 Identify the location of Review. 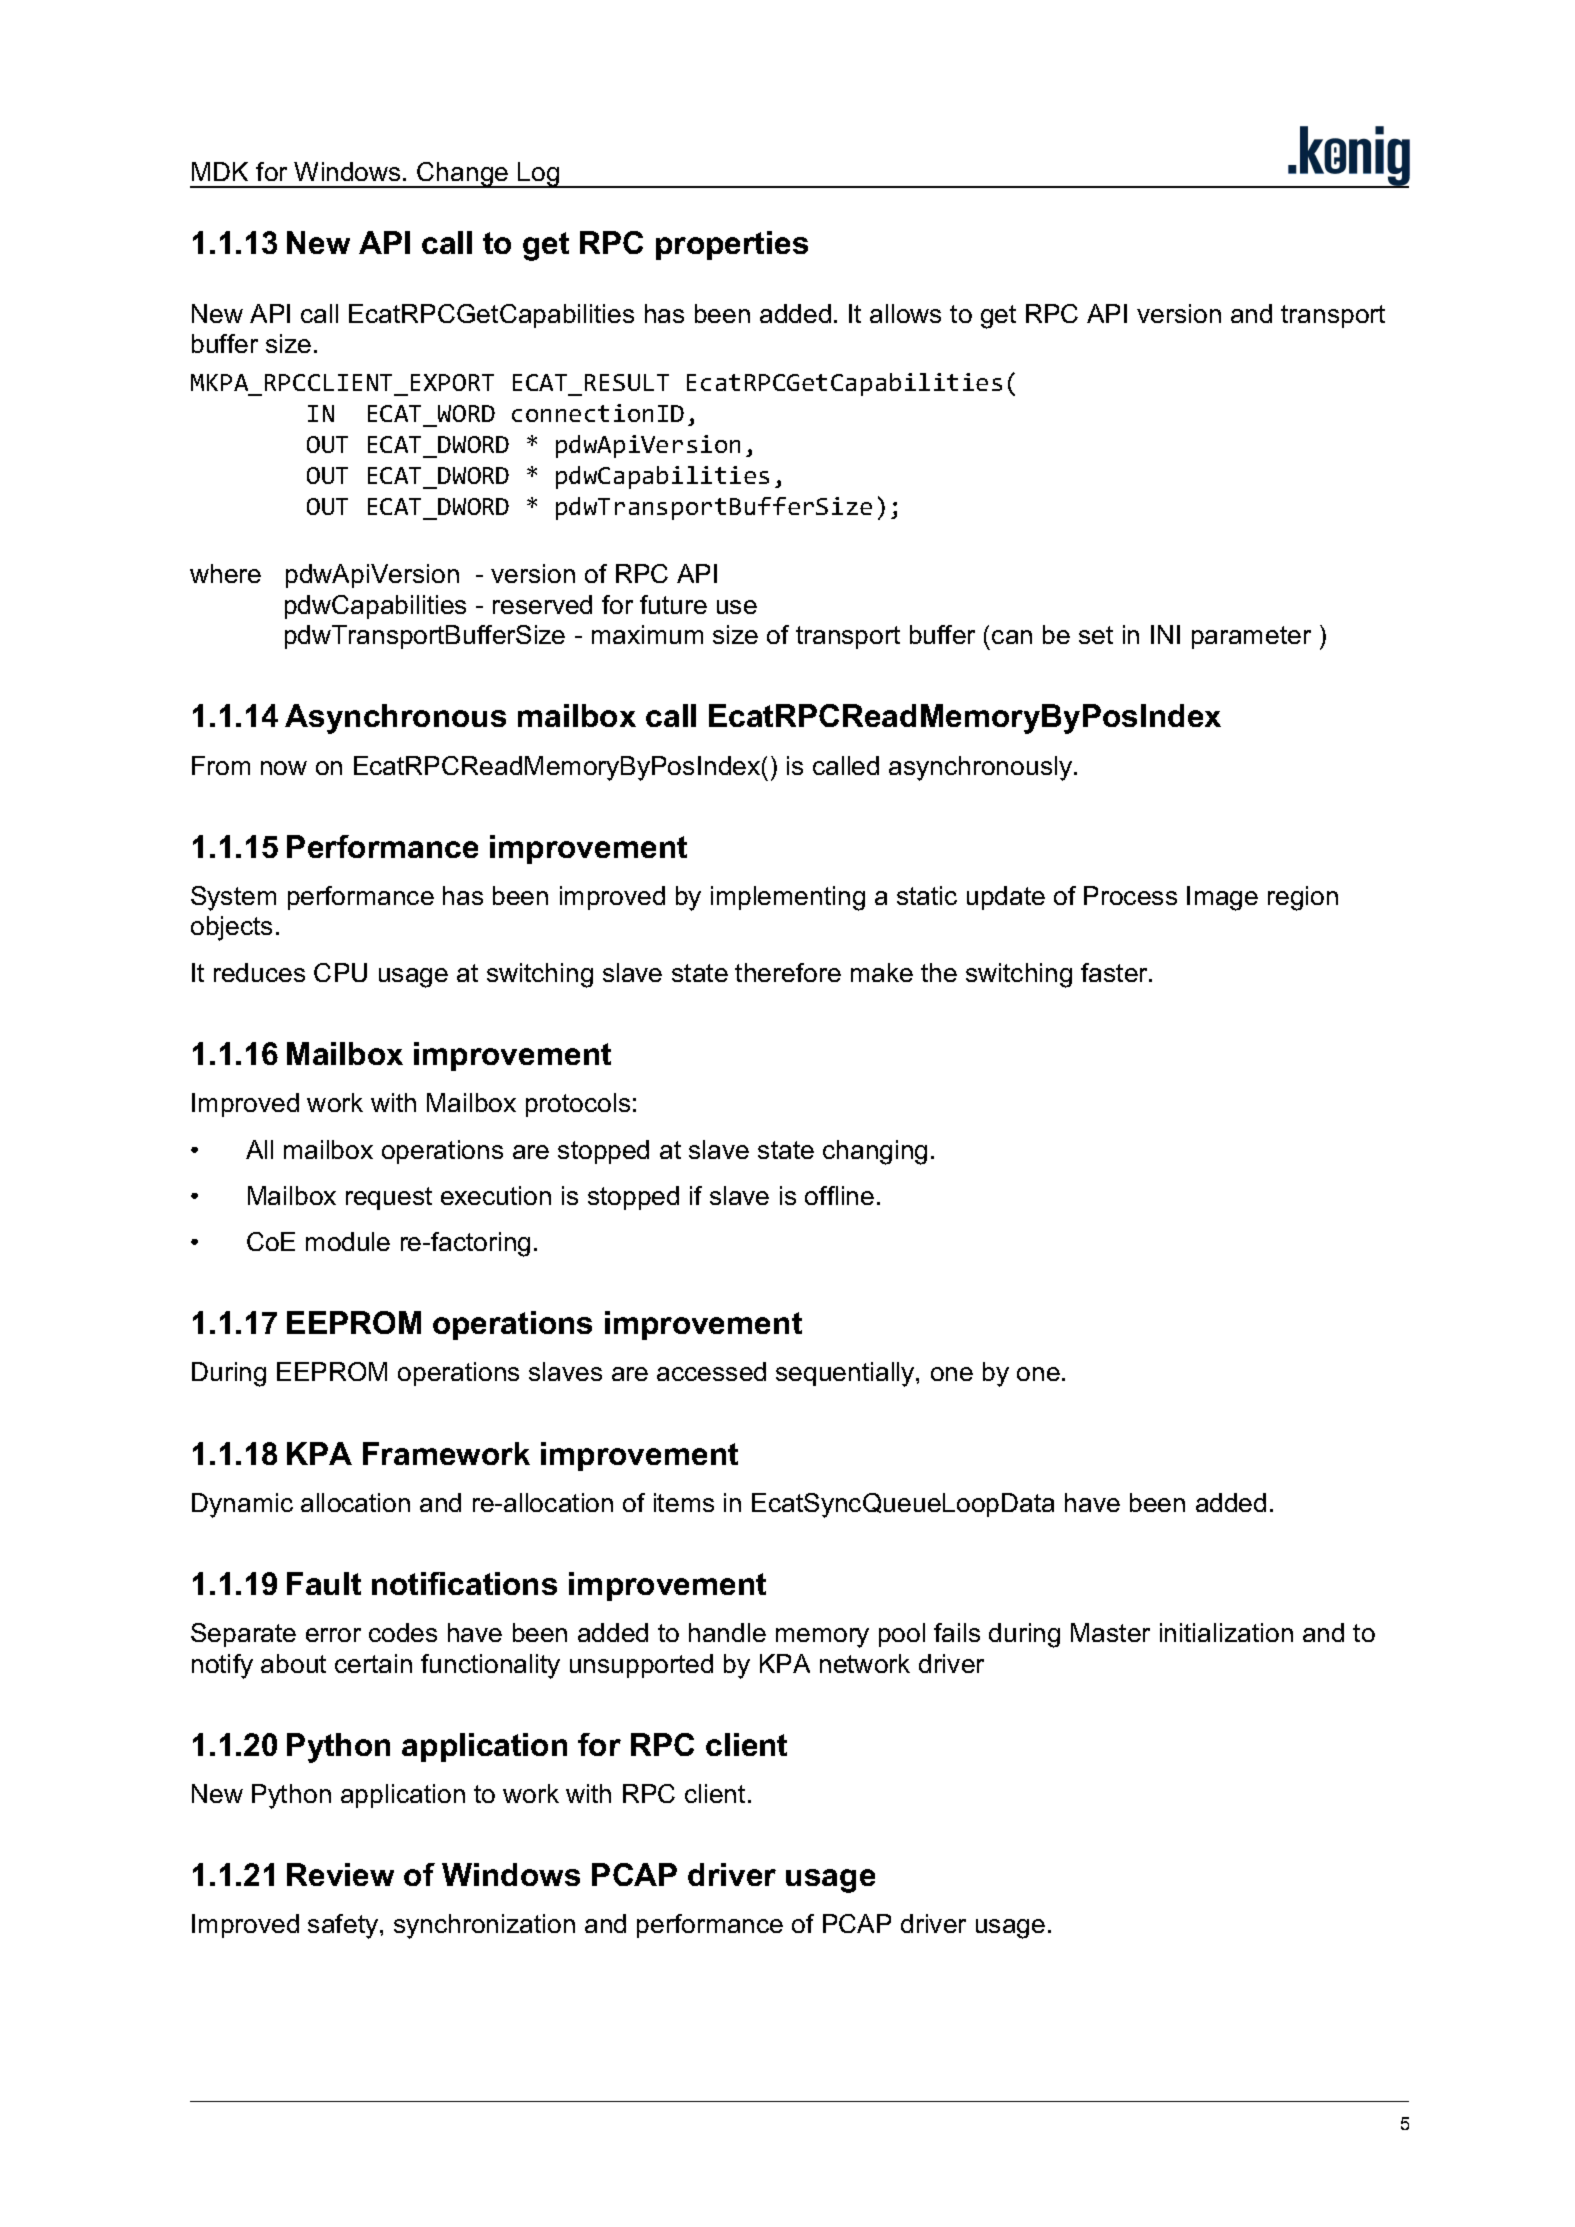
(340, 1874).
